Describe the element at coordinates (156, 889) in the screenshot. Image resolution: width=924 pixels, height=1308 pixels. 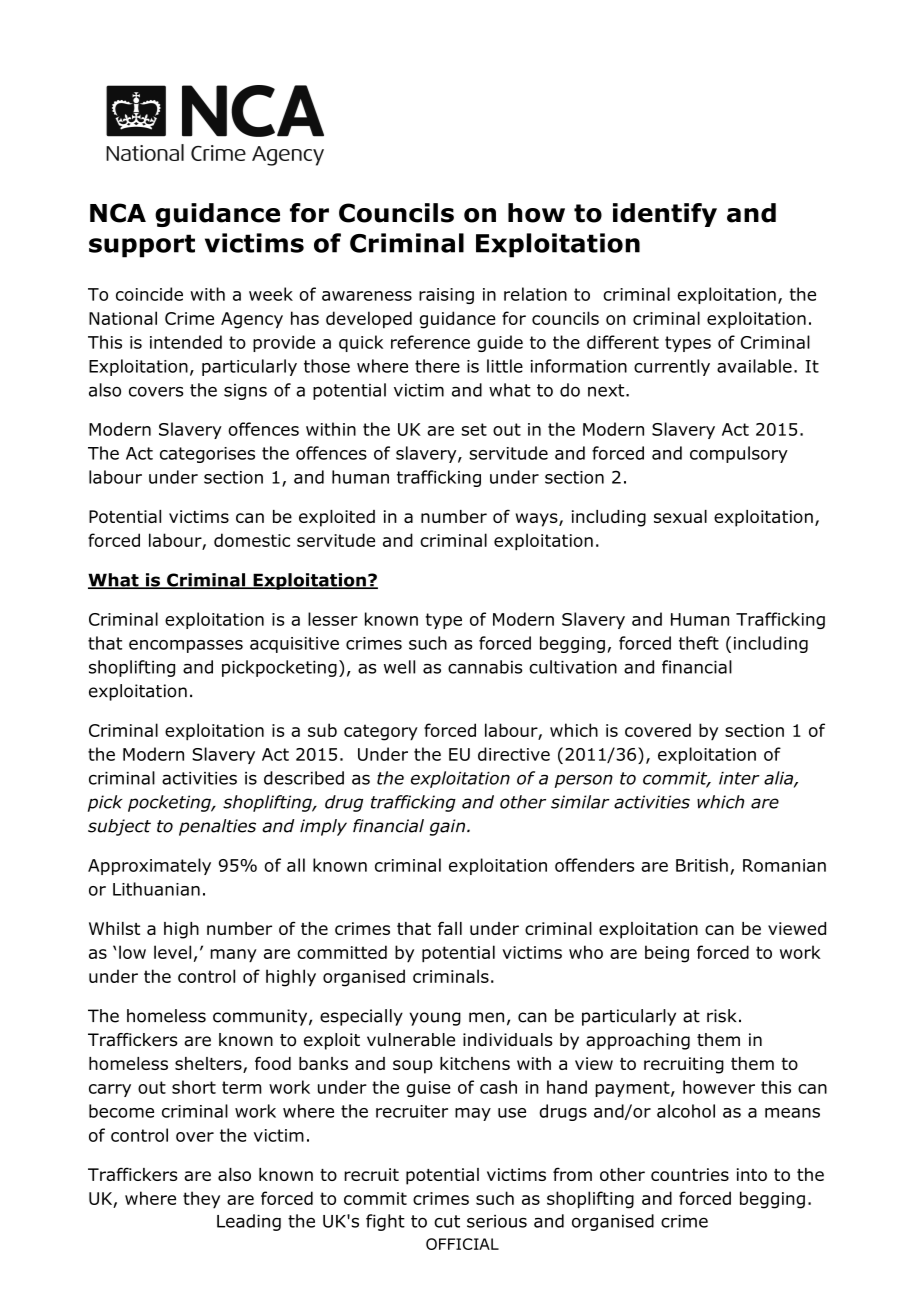
I see `Lithuanian` at that location.
